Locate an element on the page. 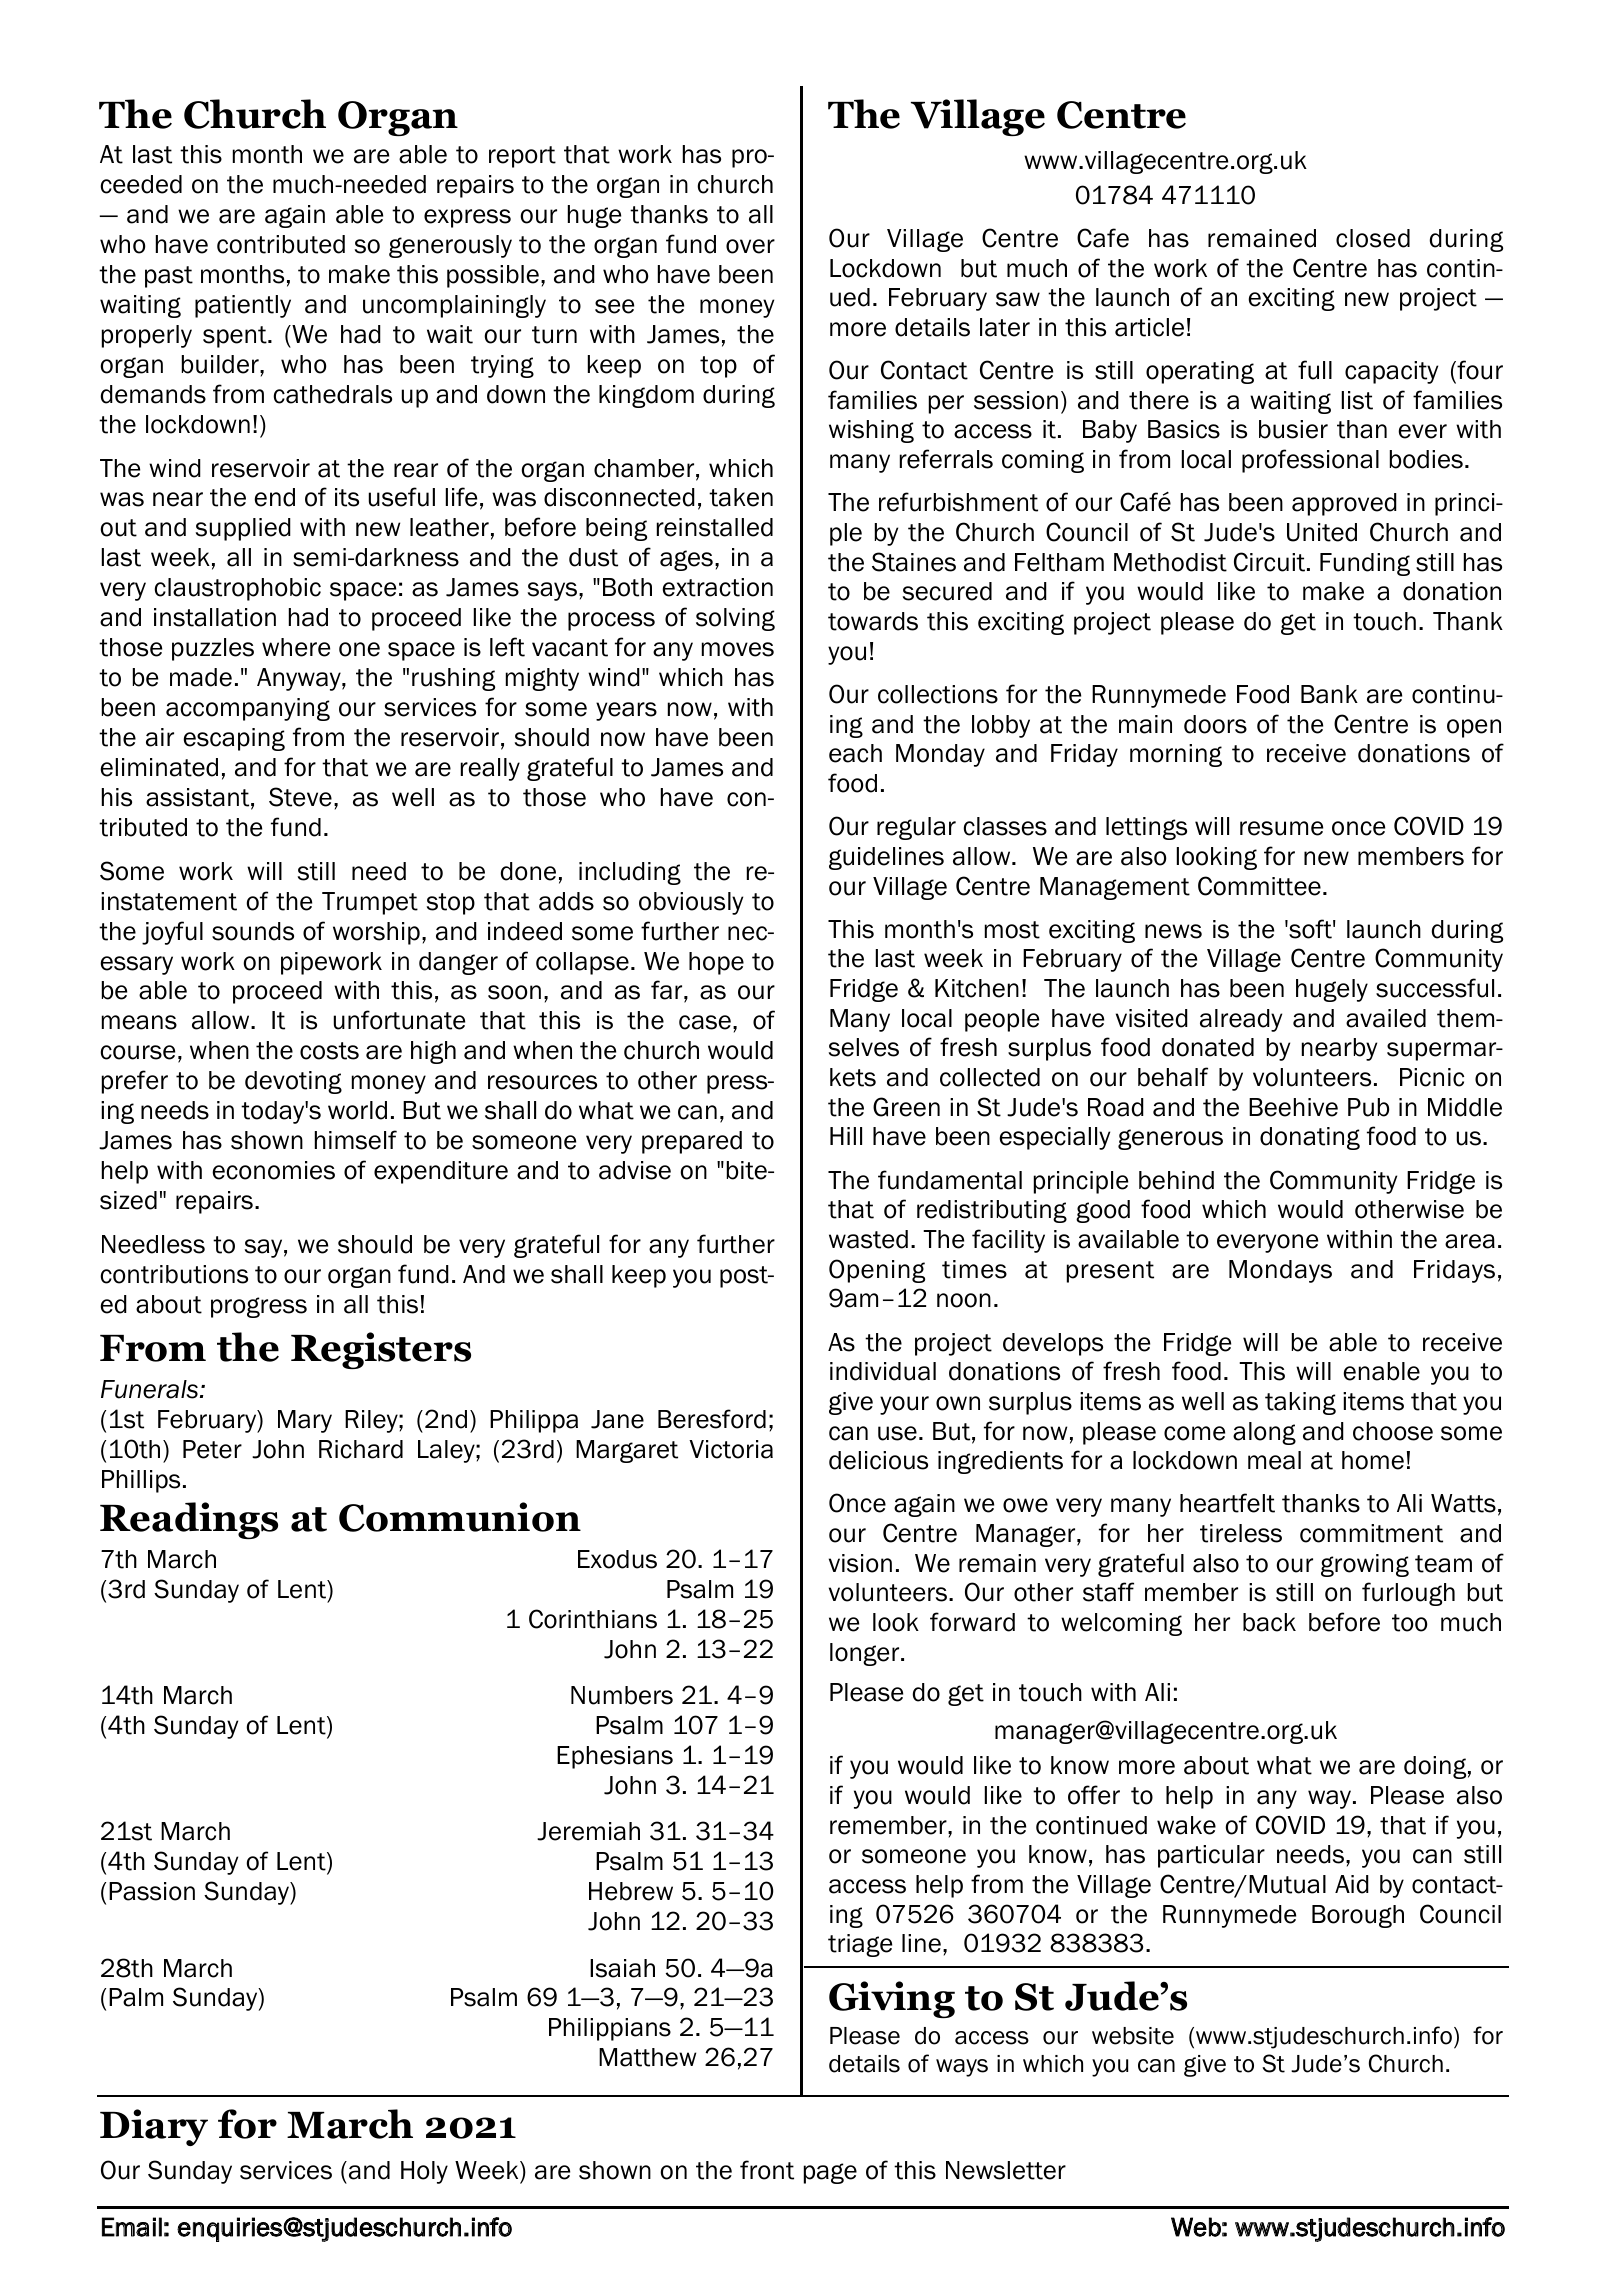  Steve is located at coordinates (300, 797).
